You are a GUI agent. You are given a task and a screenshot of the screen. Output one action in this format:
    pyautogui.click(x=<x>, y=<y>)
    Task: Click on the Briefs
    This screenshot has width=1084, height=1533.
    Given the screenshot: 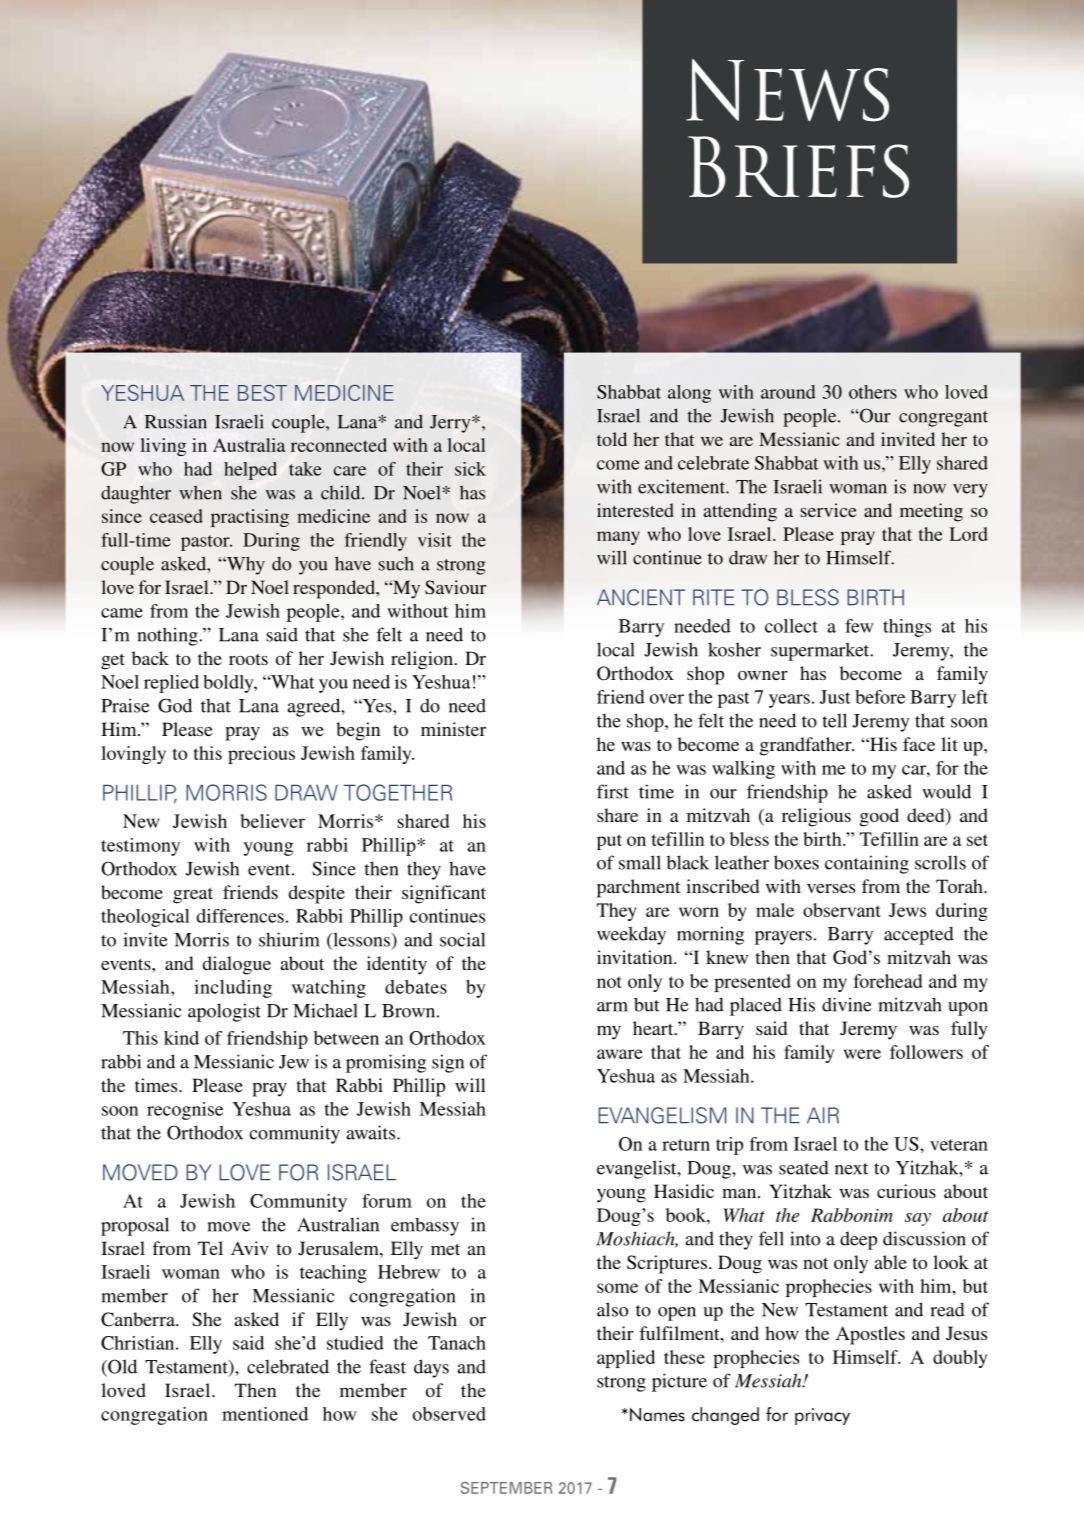 What is the action you would take?
    pyautogui.click(x=798, y=167)
